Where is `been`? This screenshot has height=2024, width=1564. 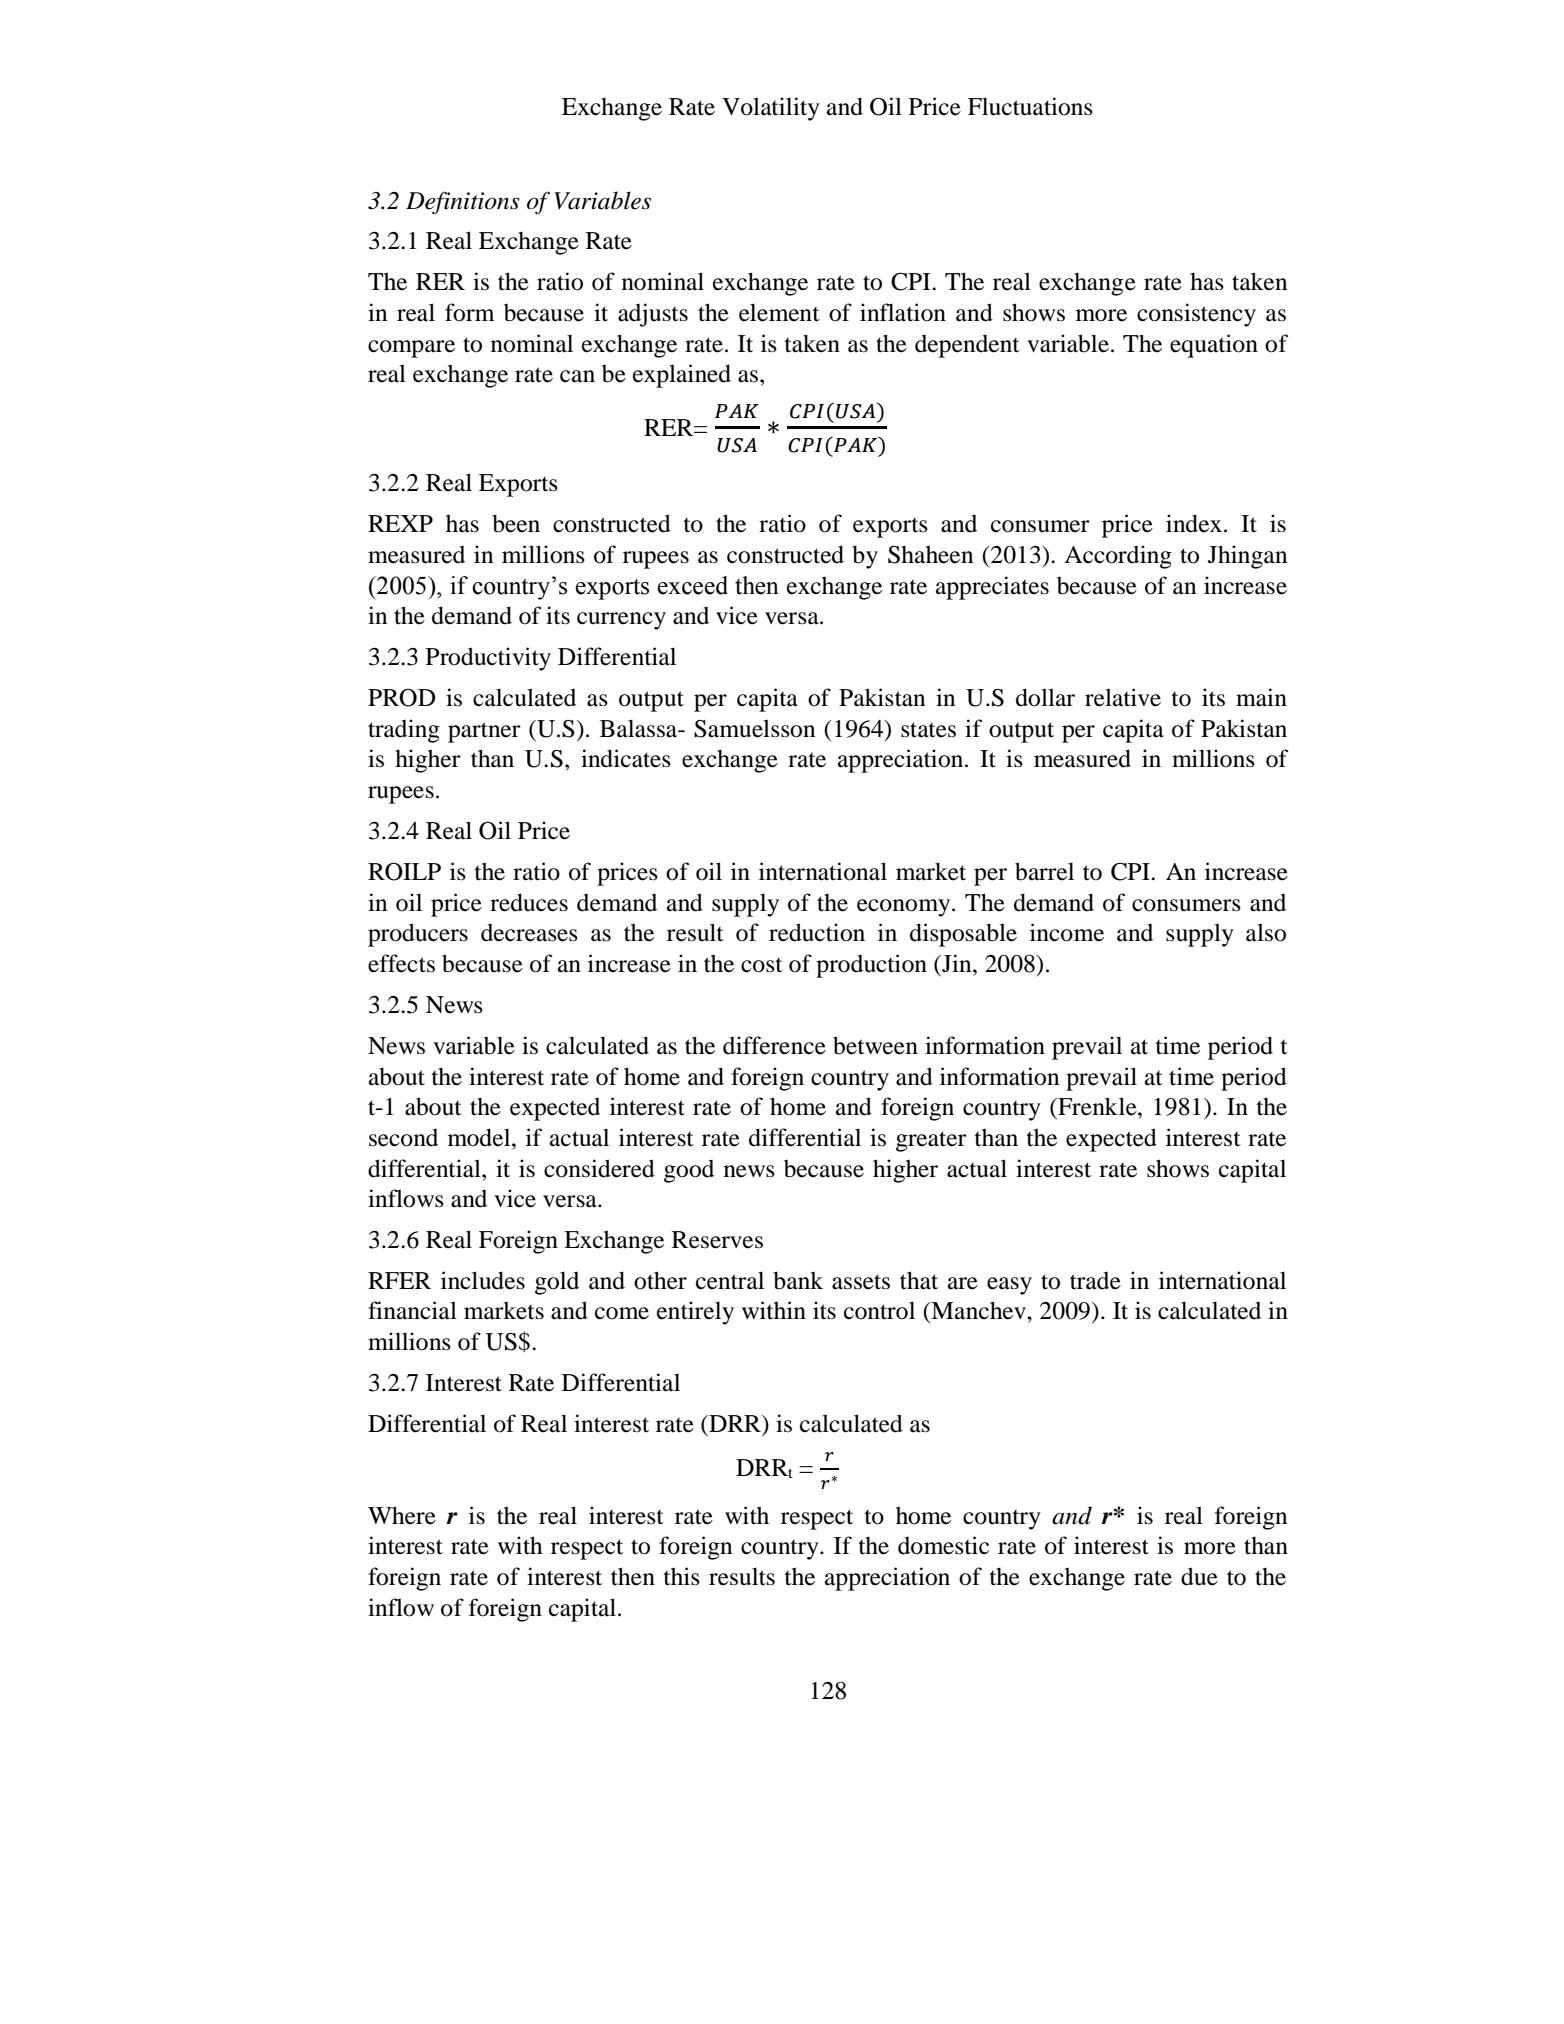
been is located at coordinates (516, 523).
